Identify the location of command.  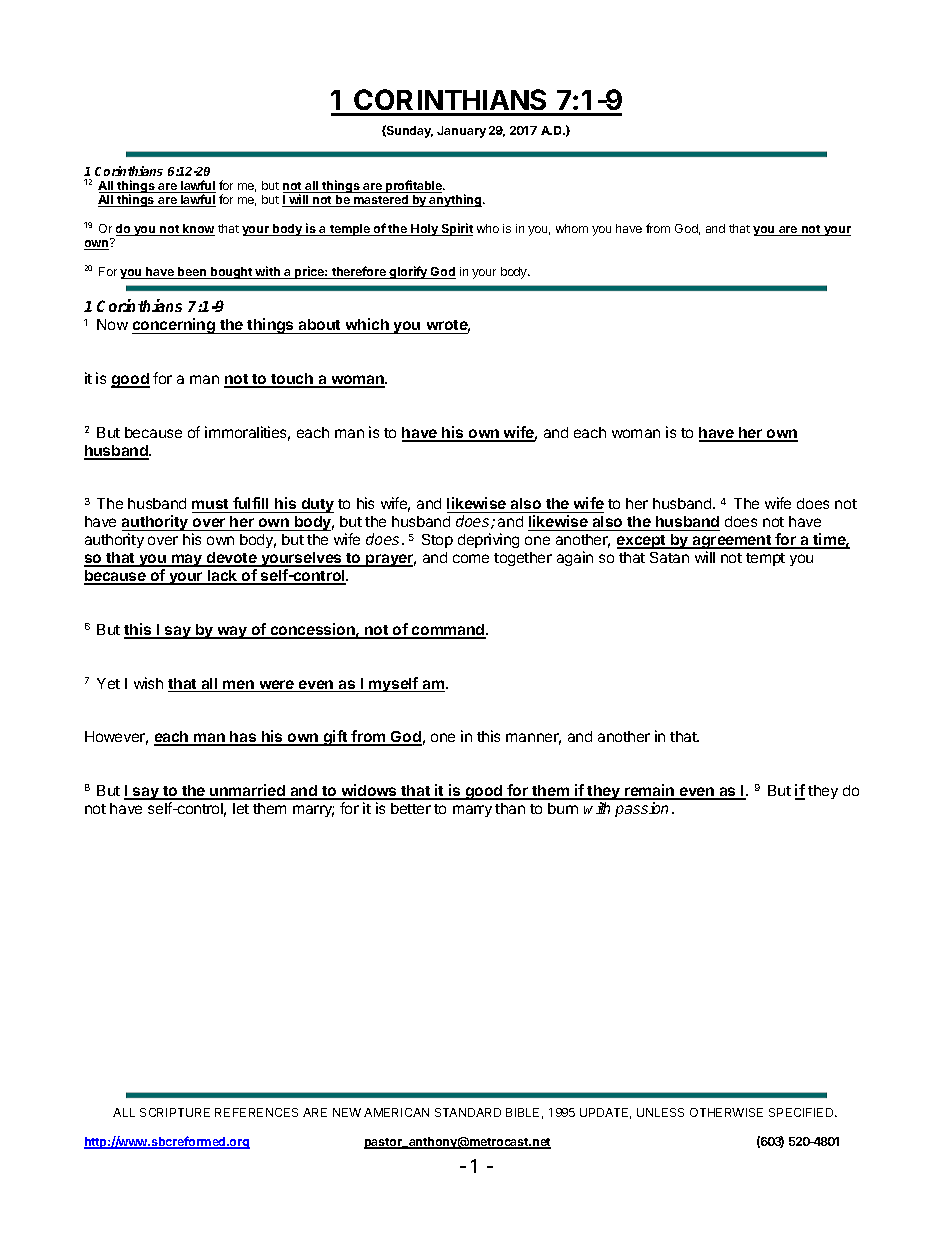
(448, 631).
